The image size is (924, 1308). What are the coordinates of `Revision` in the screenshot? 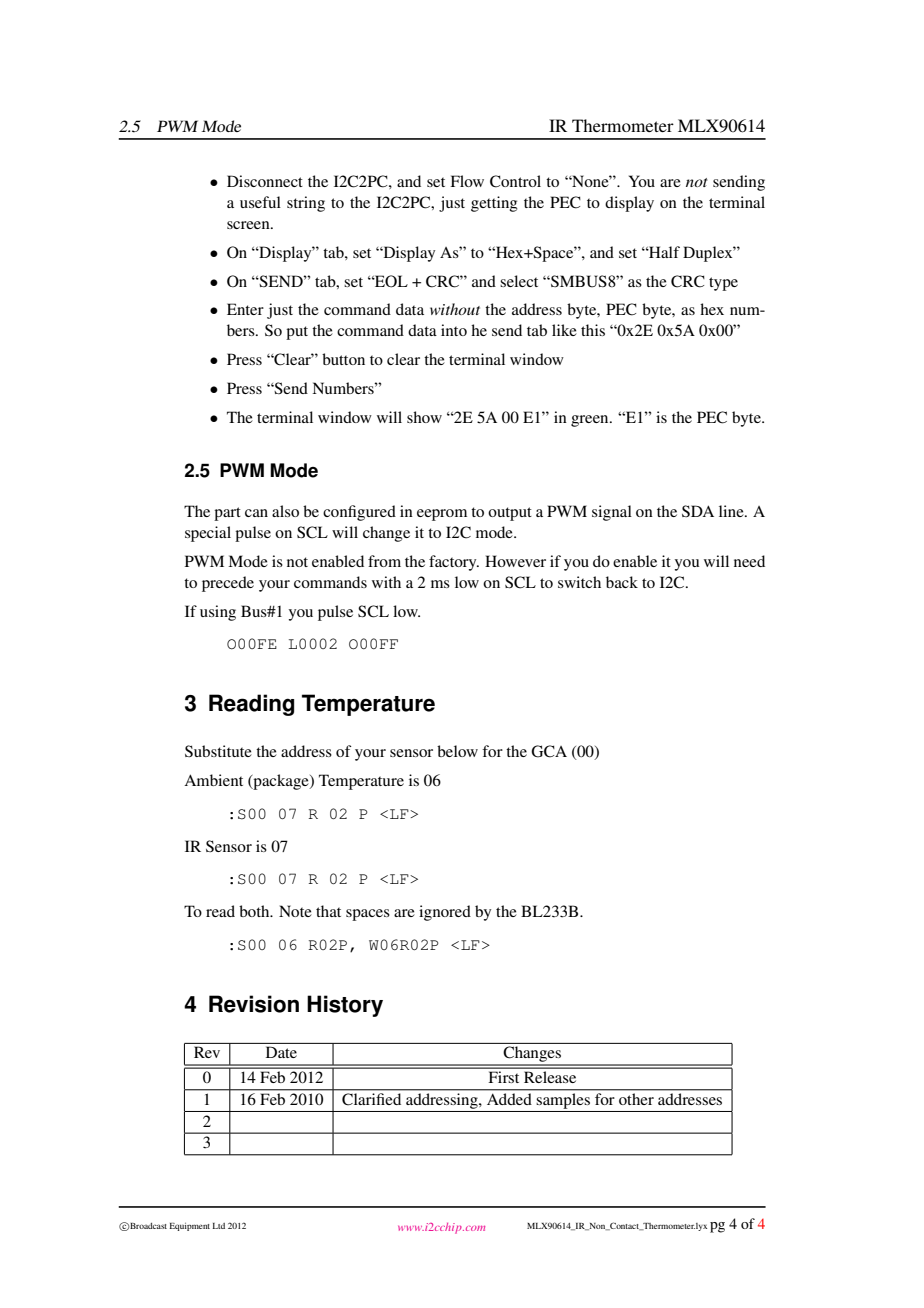 It's located at (254, 1004).
